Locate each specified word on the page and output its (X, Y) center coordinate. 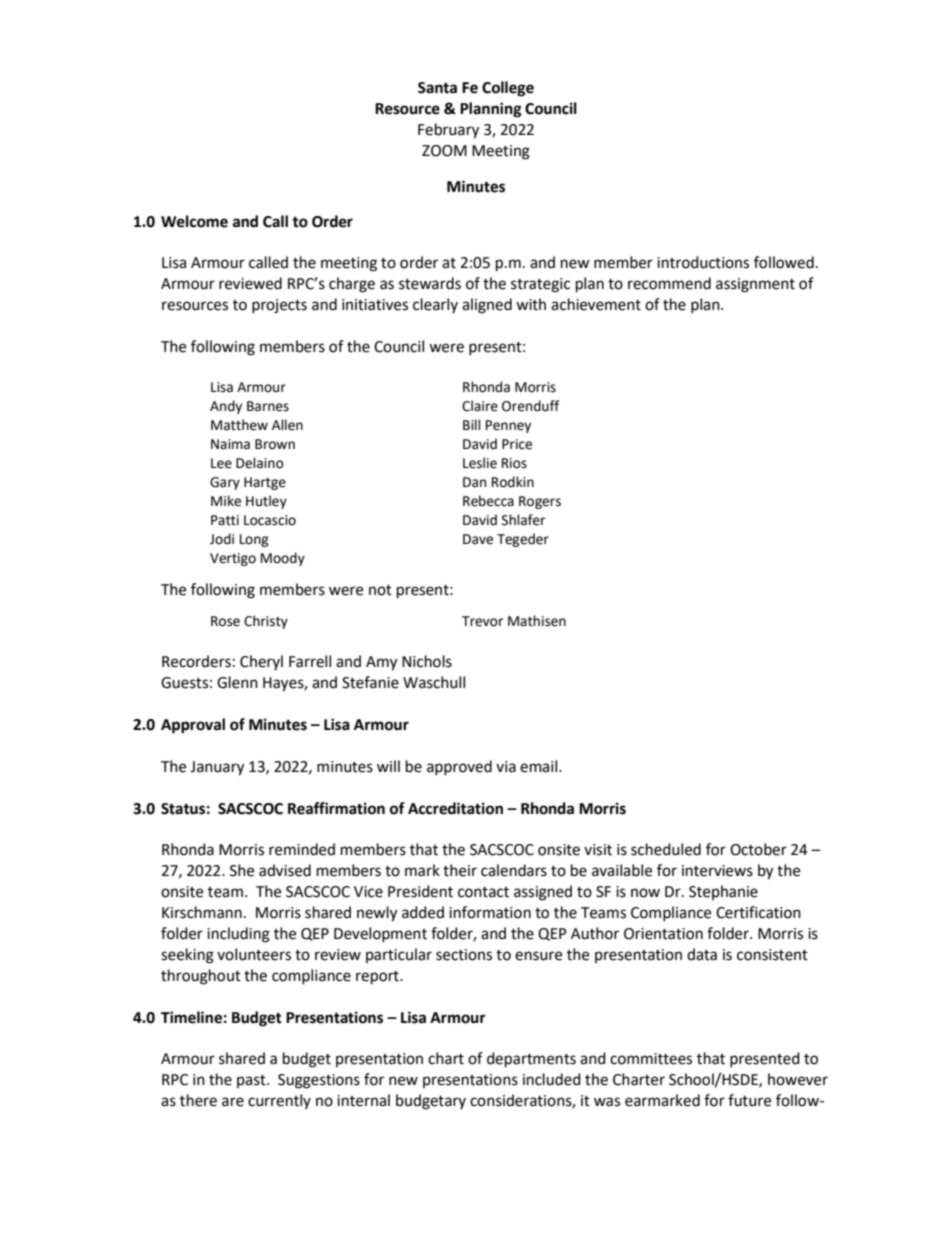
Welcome (194, 221)
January (217, 768)
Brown (275, 444)
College (508, 89)
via (506, 767)
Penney (508, 426)
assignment (755, 285)
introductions (703, 262)
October (758, 849)
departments (531, 1060)
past (252, 1081)
